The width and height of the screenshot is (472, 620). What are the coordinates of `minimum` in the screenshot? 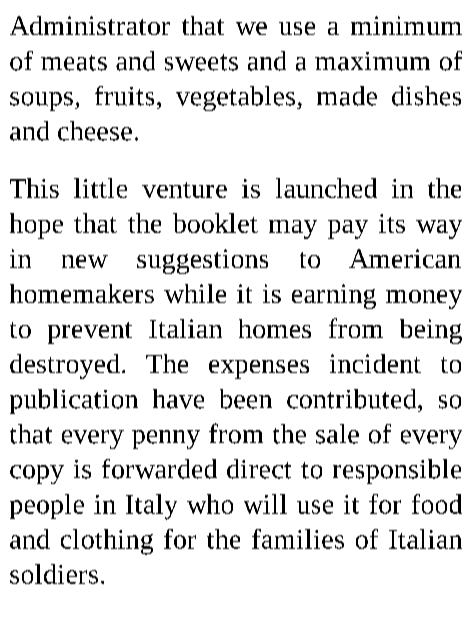 It's located at (406, 25).
